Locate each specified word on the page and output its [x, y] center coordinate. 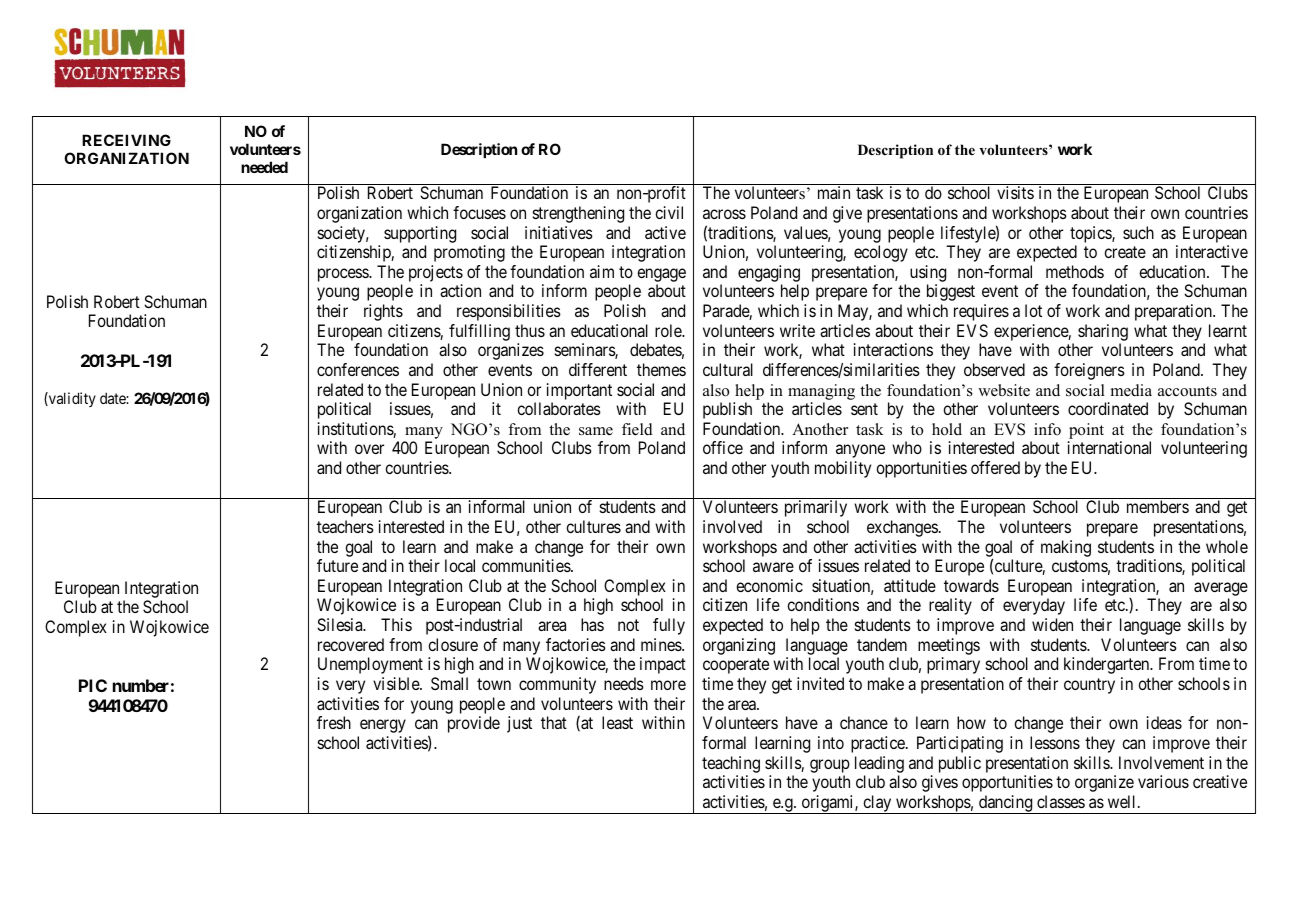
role [669, 330]
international [1109, 447]
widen [1052, 624]
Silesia [341, 624]
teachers [345, 526]
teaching [731, 764]
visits [1015, 192]
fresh [334, 722]
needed [264, 167]
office [723, 447]
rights [383, 312]
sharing [1103, 332]
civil [669, 212]
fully [669, 626]
